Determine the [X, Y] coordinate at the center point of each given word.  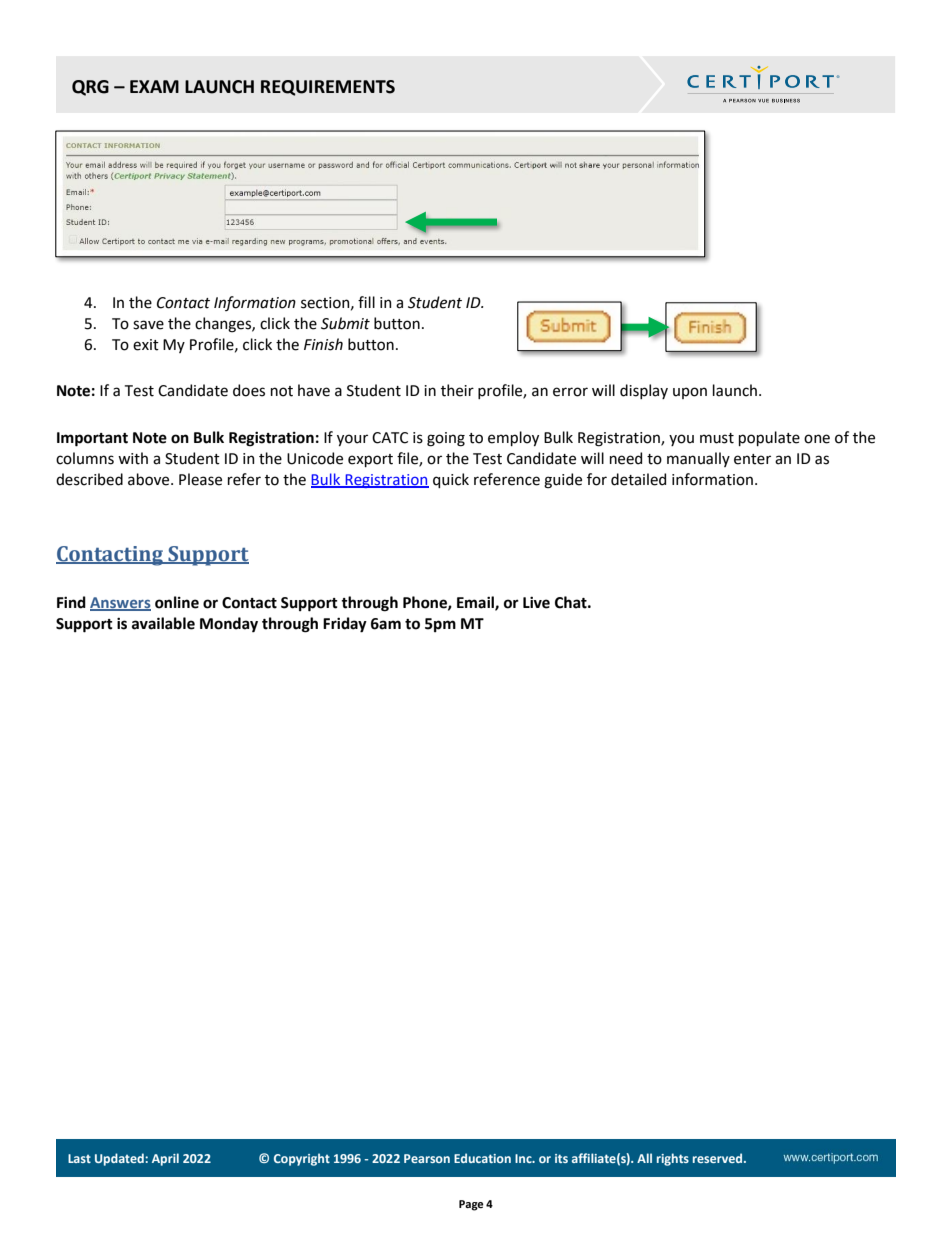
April [165, 1159]
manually [698, 459]
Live [536, 603]
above [150, 479]
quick [451, 480]
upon [690, 393]
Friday [345, 625]
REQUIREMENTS [328, 88]
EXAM [154, 86]
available [163, 623]
